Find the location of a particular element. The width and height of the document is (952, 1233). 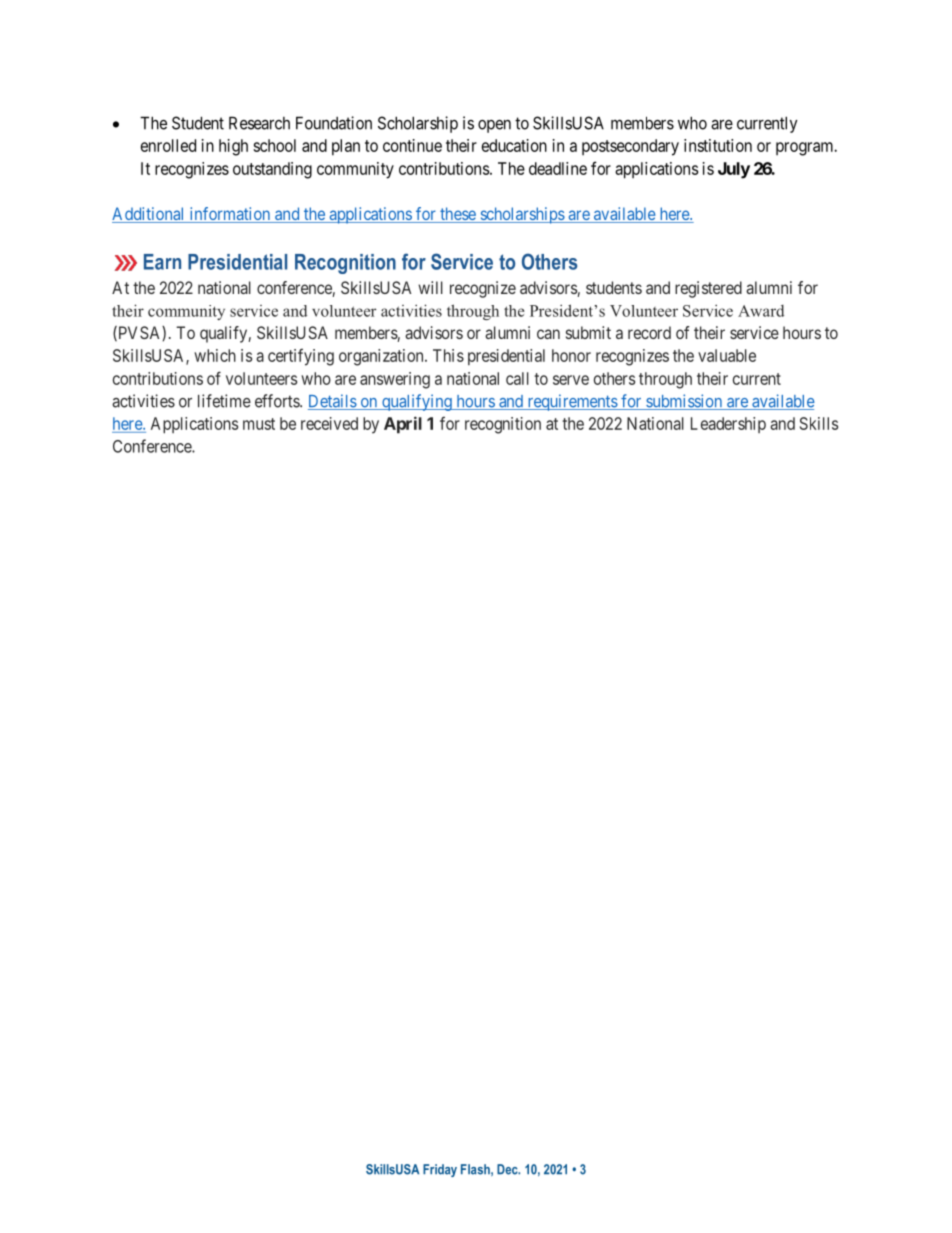

received is located at coordinates (329, 423).
